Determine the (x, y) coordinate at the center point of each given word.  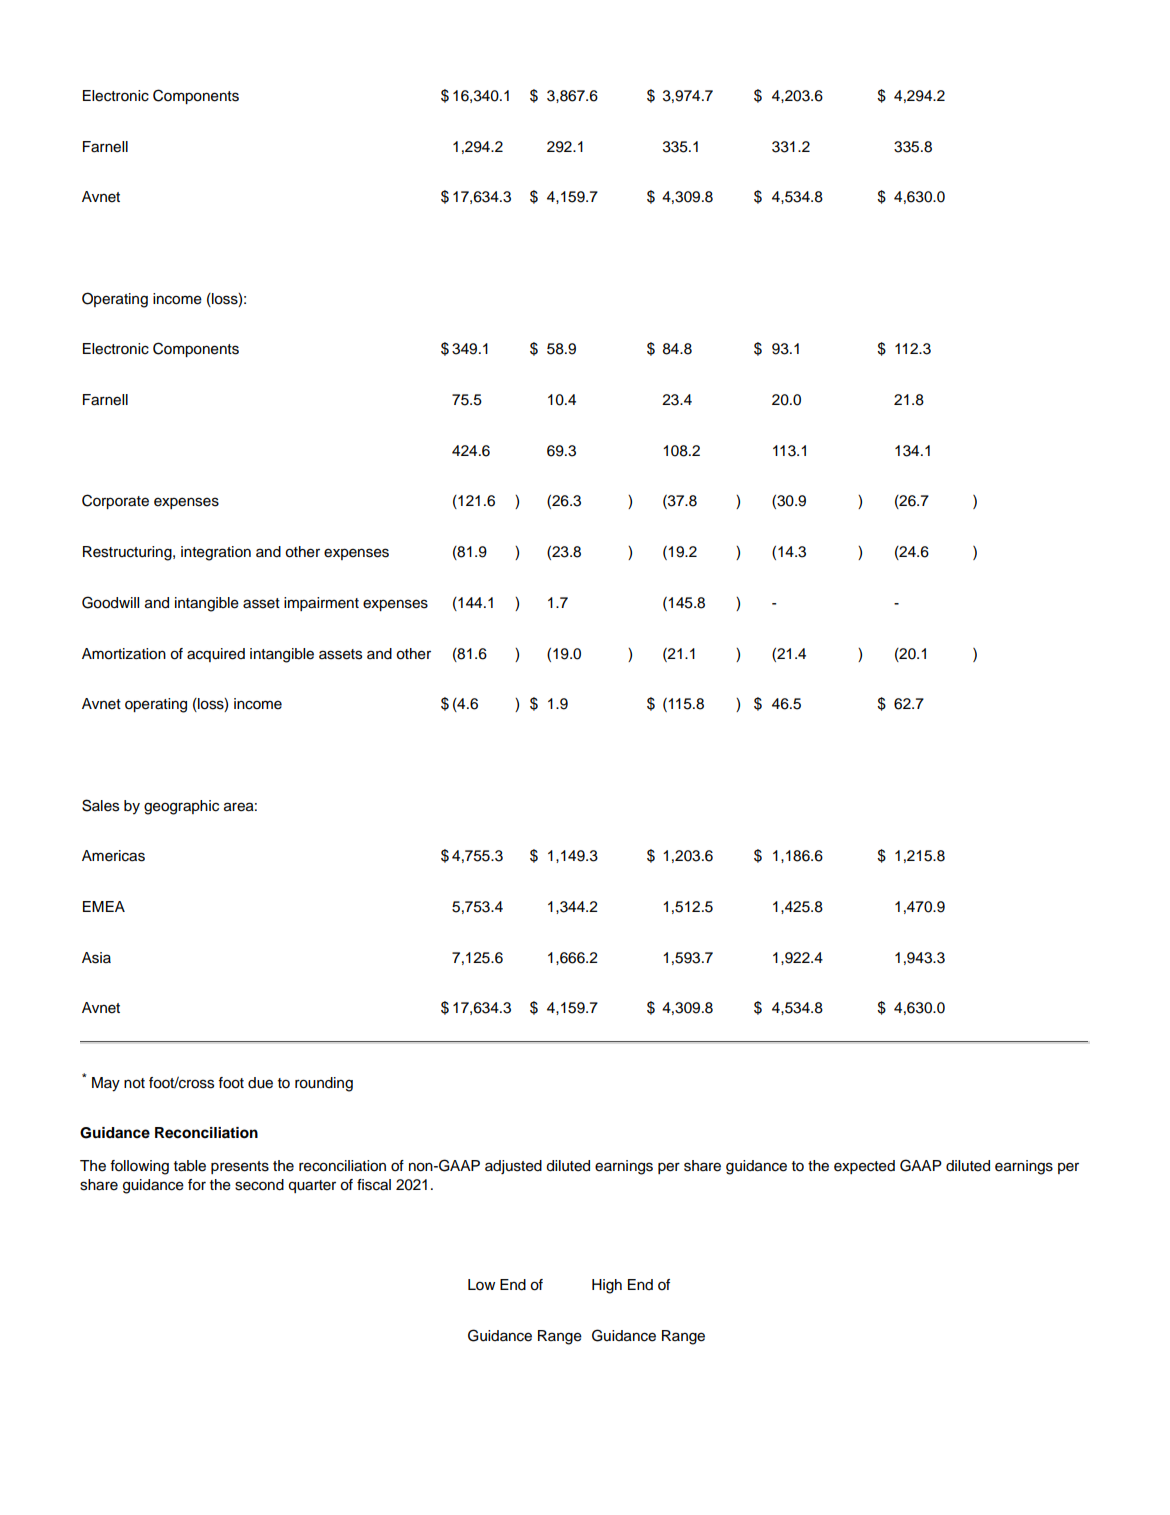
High (607, 1286)
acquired (216, 655)
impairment (321, 604)
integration (216, 553)
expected (864, 1167)
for (197, 1185)
